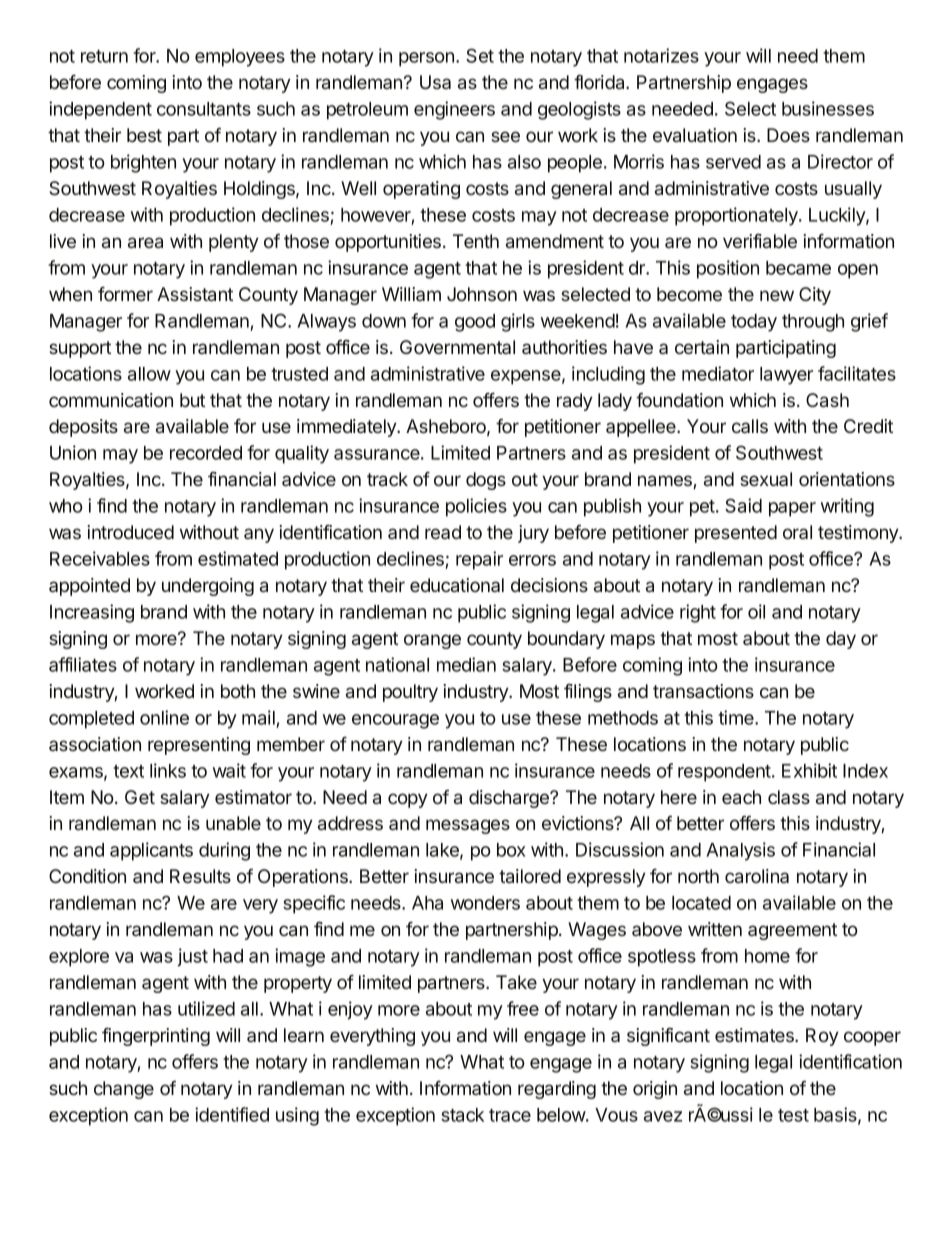  Describe the element at coordinates (740, 851) in the screenshot. I see `Analysis` at that location.
